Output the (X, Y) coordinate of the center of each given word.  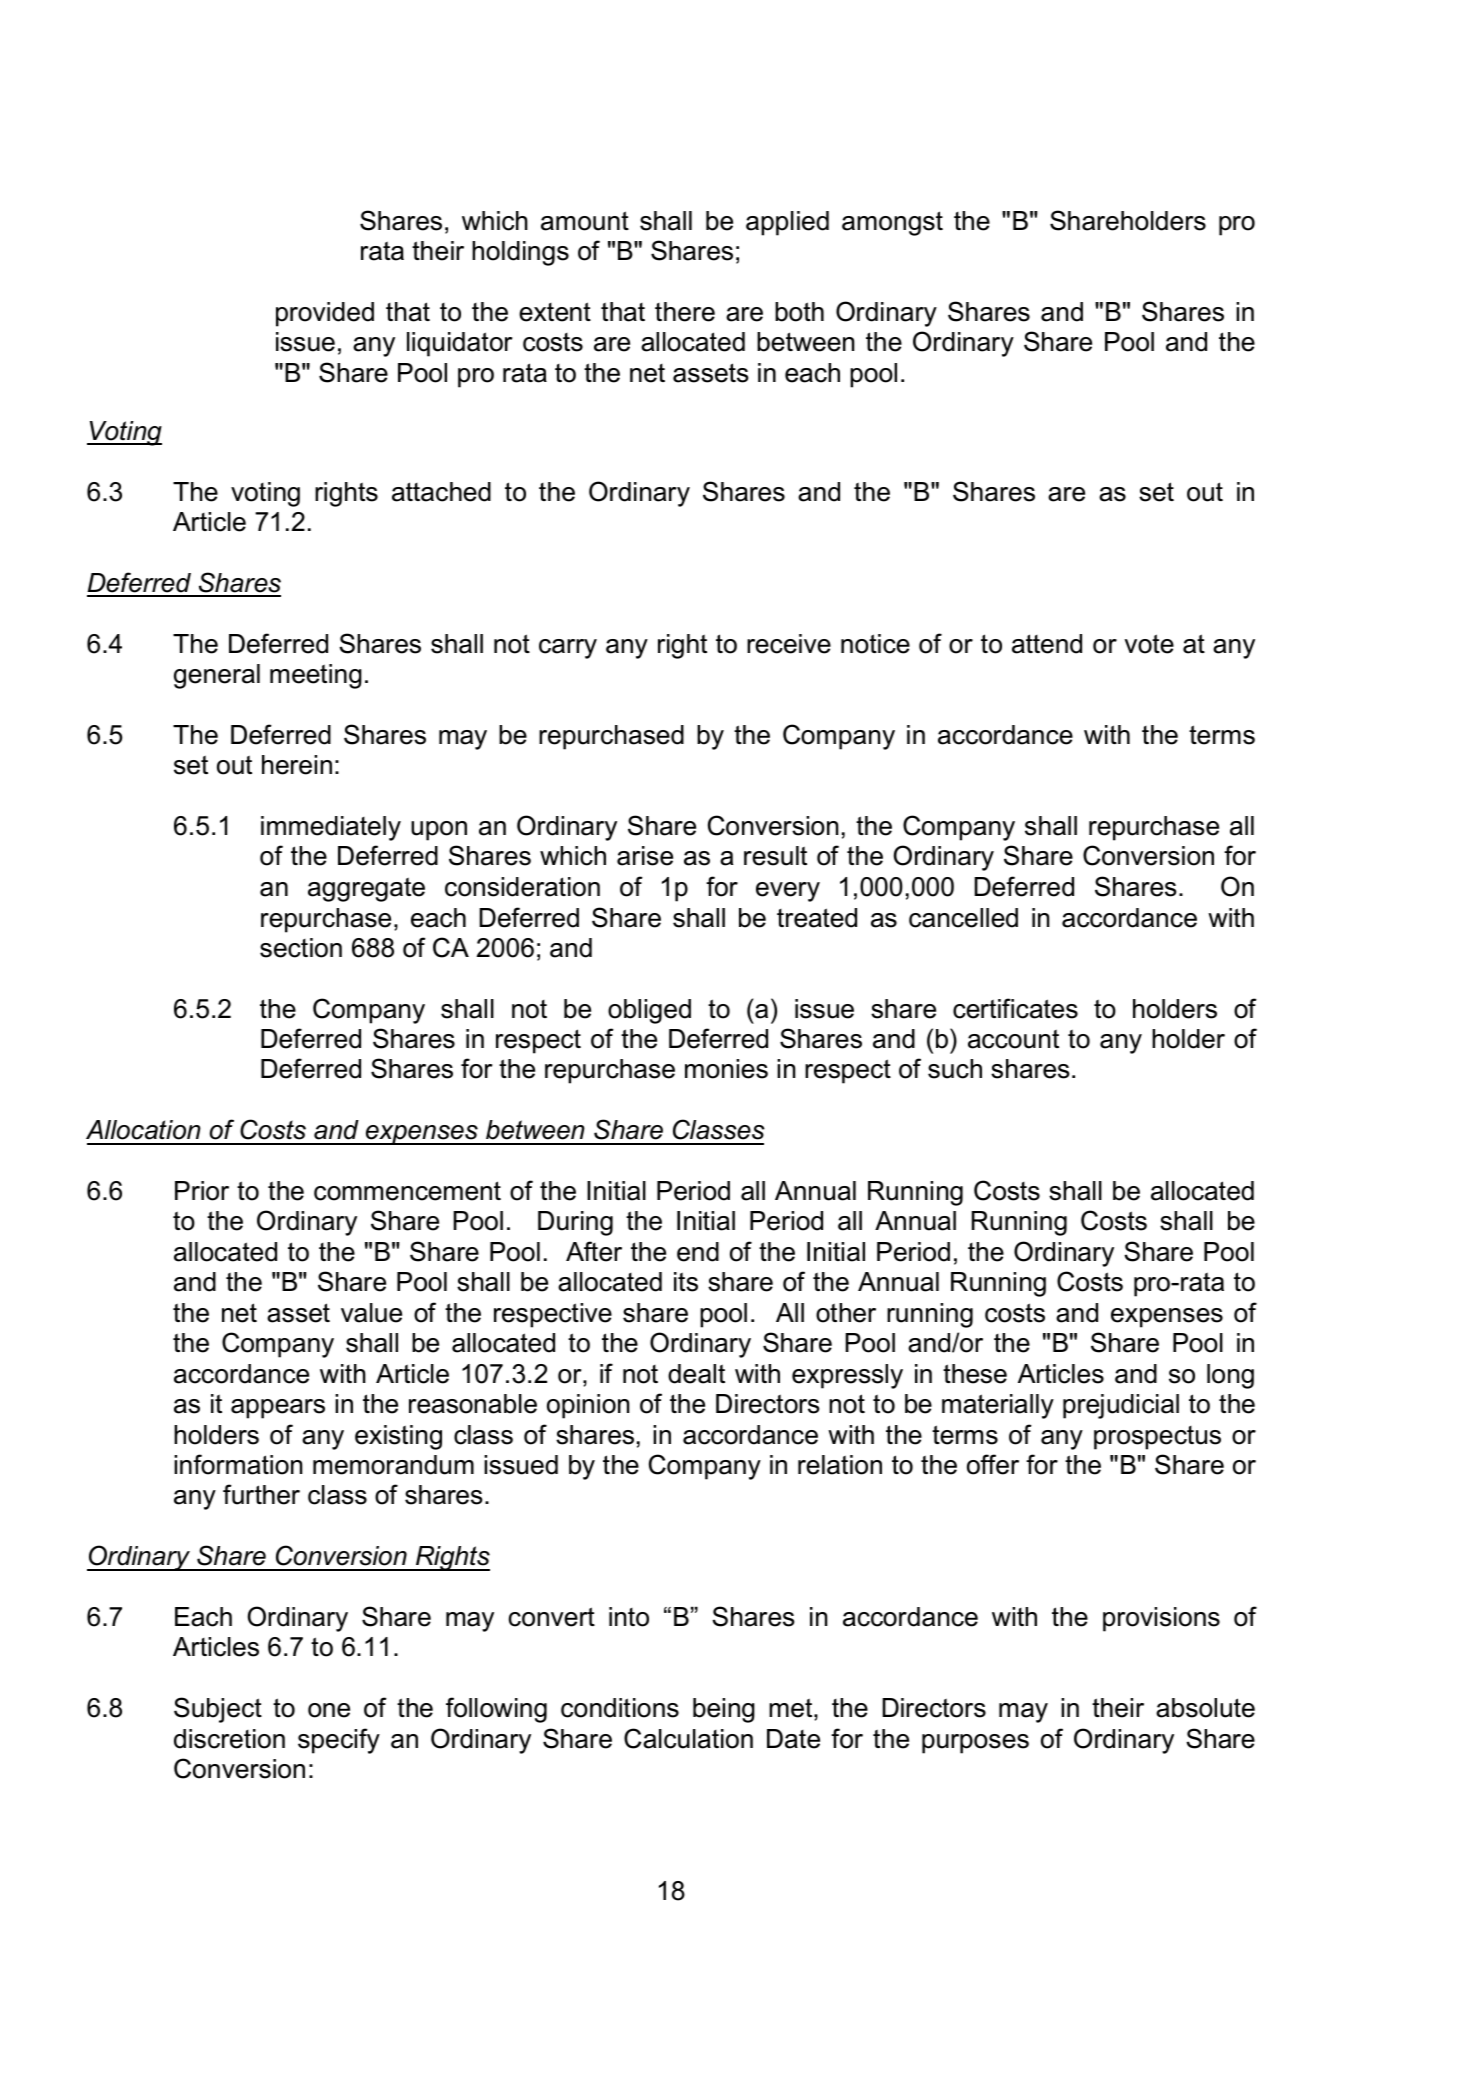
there (685, 312)
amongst (892, 223)
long (1230, 1376)
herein (297, 765)
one (329, 1710)
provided (325, 314)
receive (789, 644)
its (686, 1282)
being (724, 1710)
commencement (407, 1191)
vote (1149, 644)
